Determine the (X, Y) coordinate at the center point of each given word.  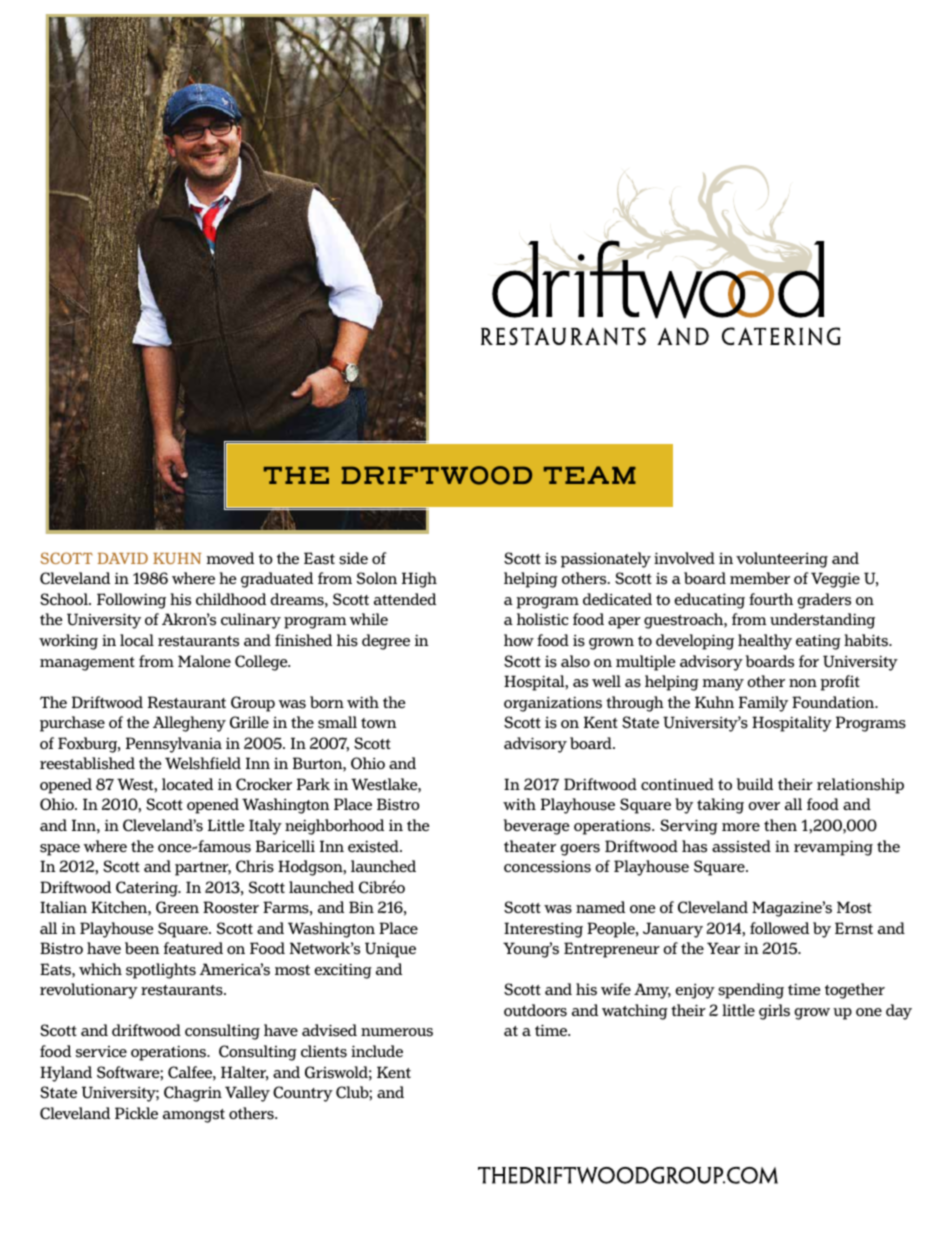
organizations (553, 704)
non (803, 683)
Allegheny (189, 724)
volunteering (782, 560)
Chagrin (193, 1094)
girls (774, 1012)
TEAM (590, 475)
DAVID (122, 558)
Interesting (543, 930)
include (377, 1051)
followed (779, 928)
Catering (148, 889)
